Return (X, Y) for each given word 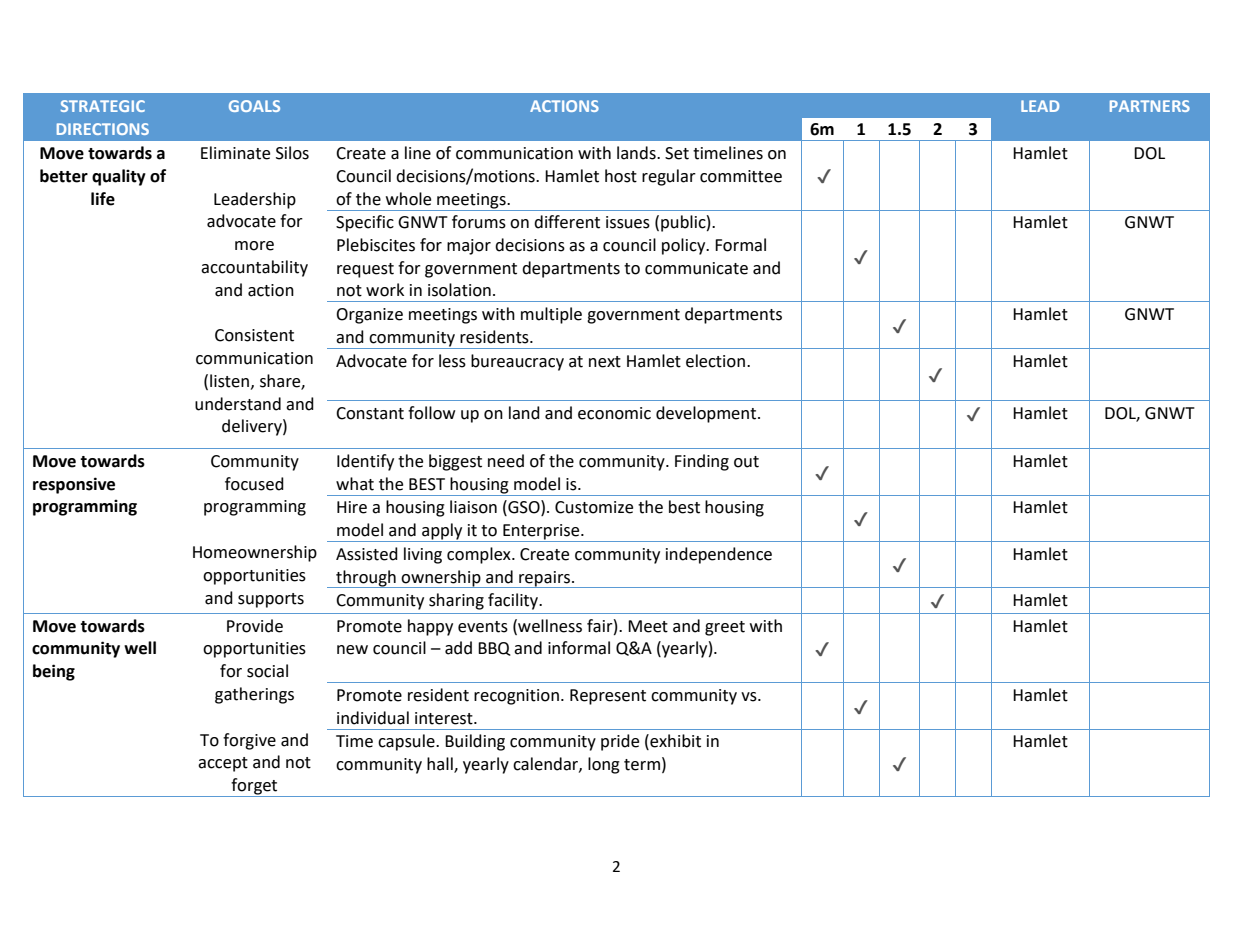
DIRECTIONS (103, 129)
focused (254, 484)
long (604, 765)
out (746, 462)
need (506, 461)
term (642, 765)
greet (725, 628)
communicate (696, 268)
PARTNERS (1150, 106)
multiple (551, 315)
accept (223, 764)
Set (677, 153)
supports (271, 600)
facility (514, 601)
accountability (254, 268)
